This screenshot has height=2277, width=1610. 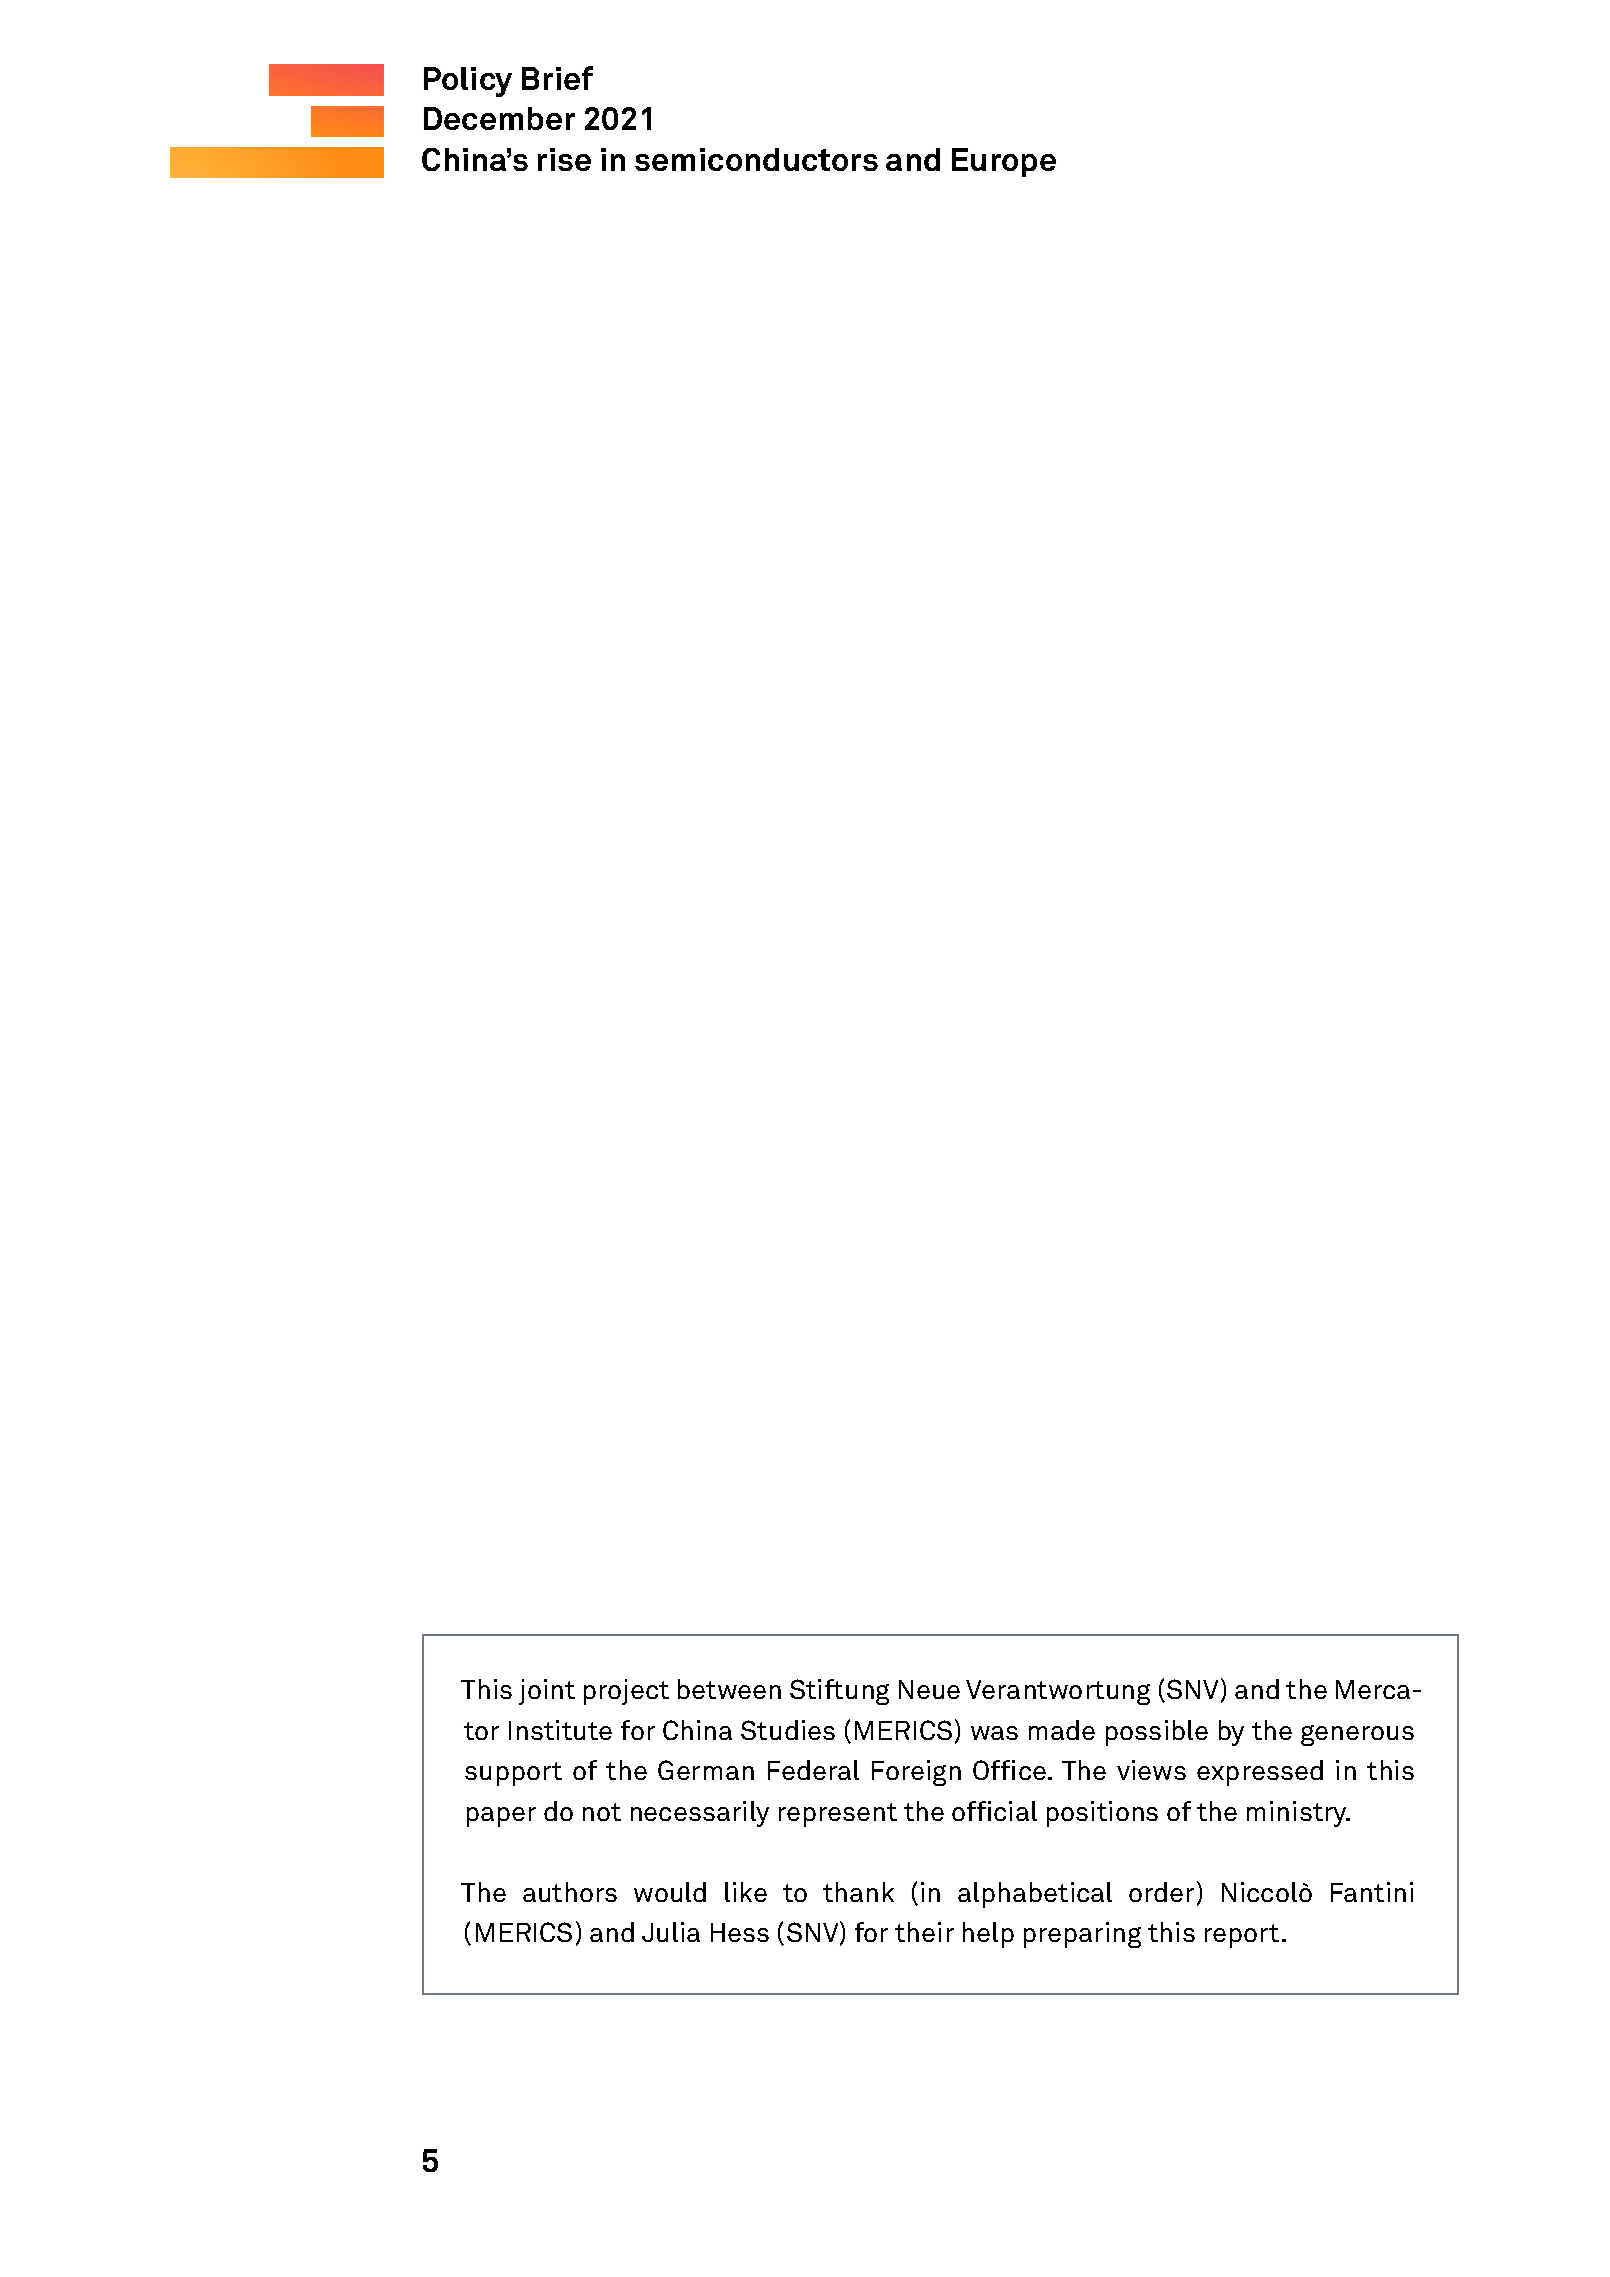 What do you see at coordinates (1157, 1733) in the screenshot?
I see `possible` at bounding box center [1157, 1733].
